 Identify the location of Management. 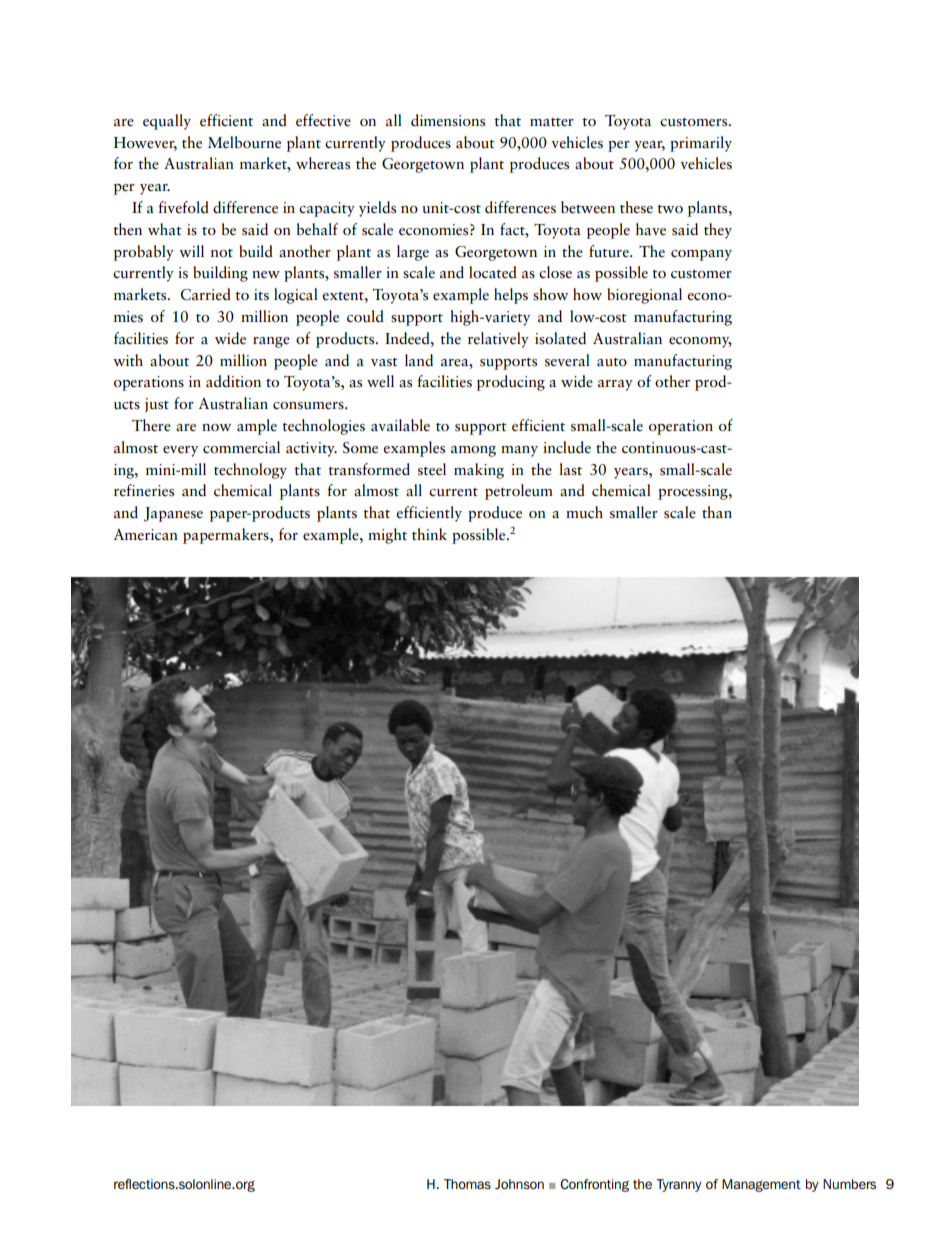
(761, 1185).
